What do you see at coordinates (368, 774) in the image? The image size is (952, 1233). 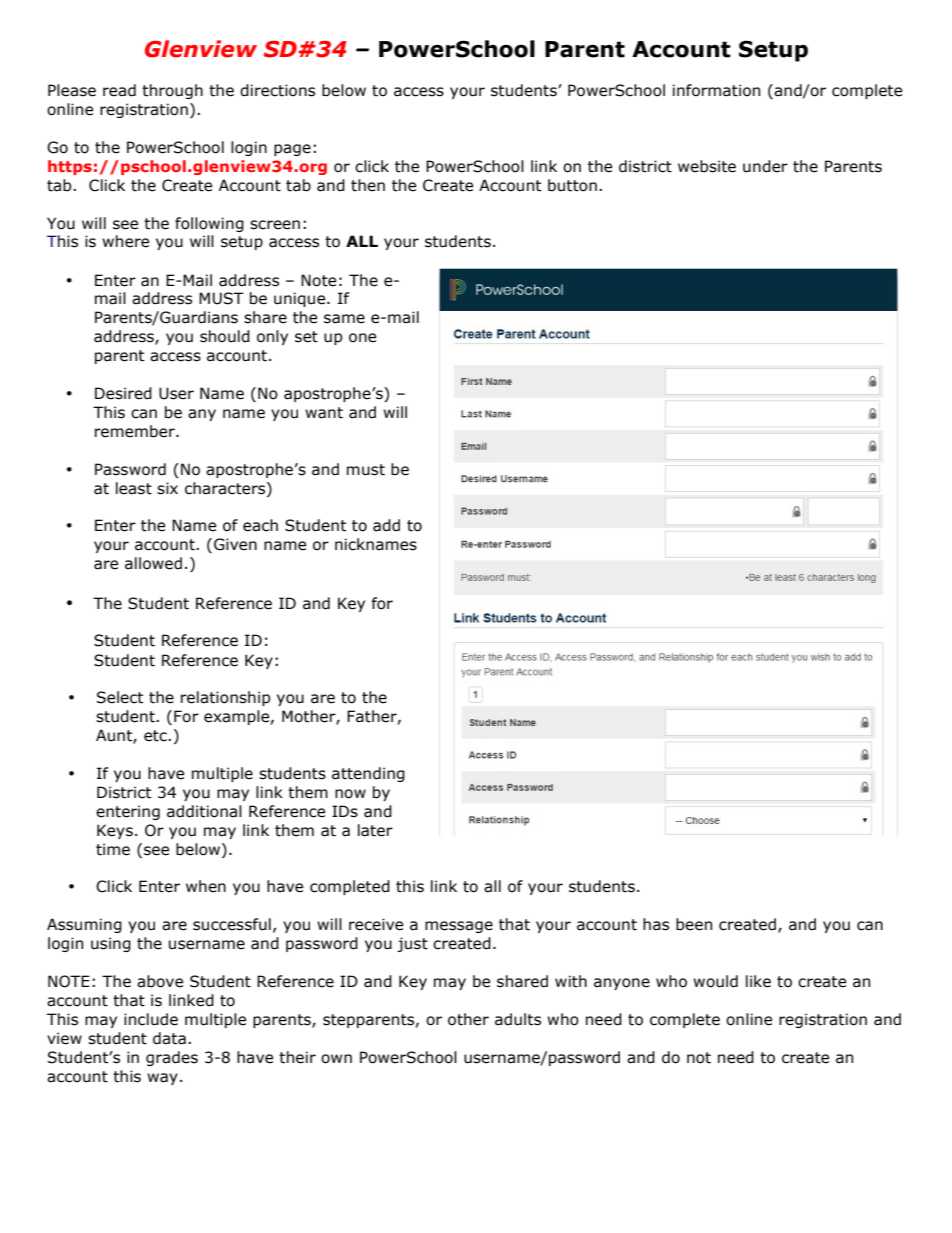 I see `attending` at bounding box center [368, 774].
